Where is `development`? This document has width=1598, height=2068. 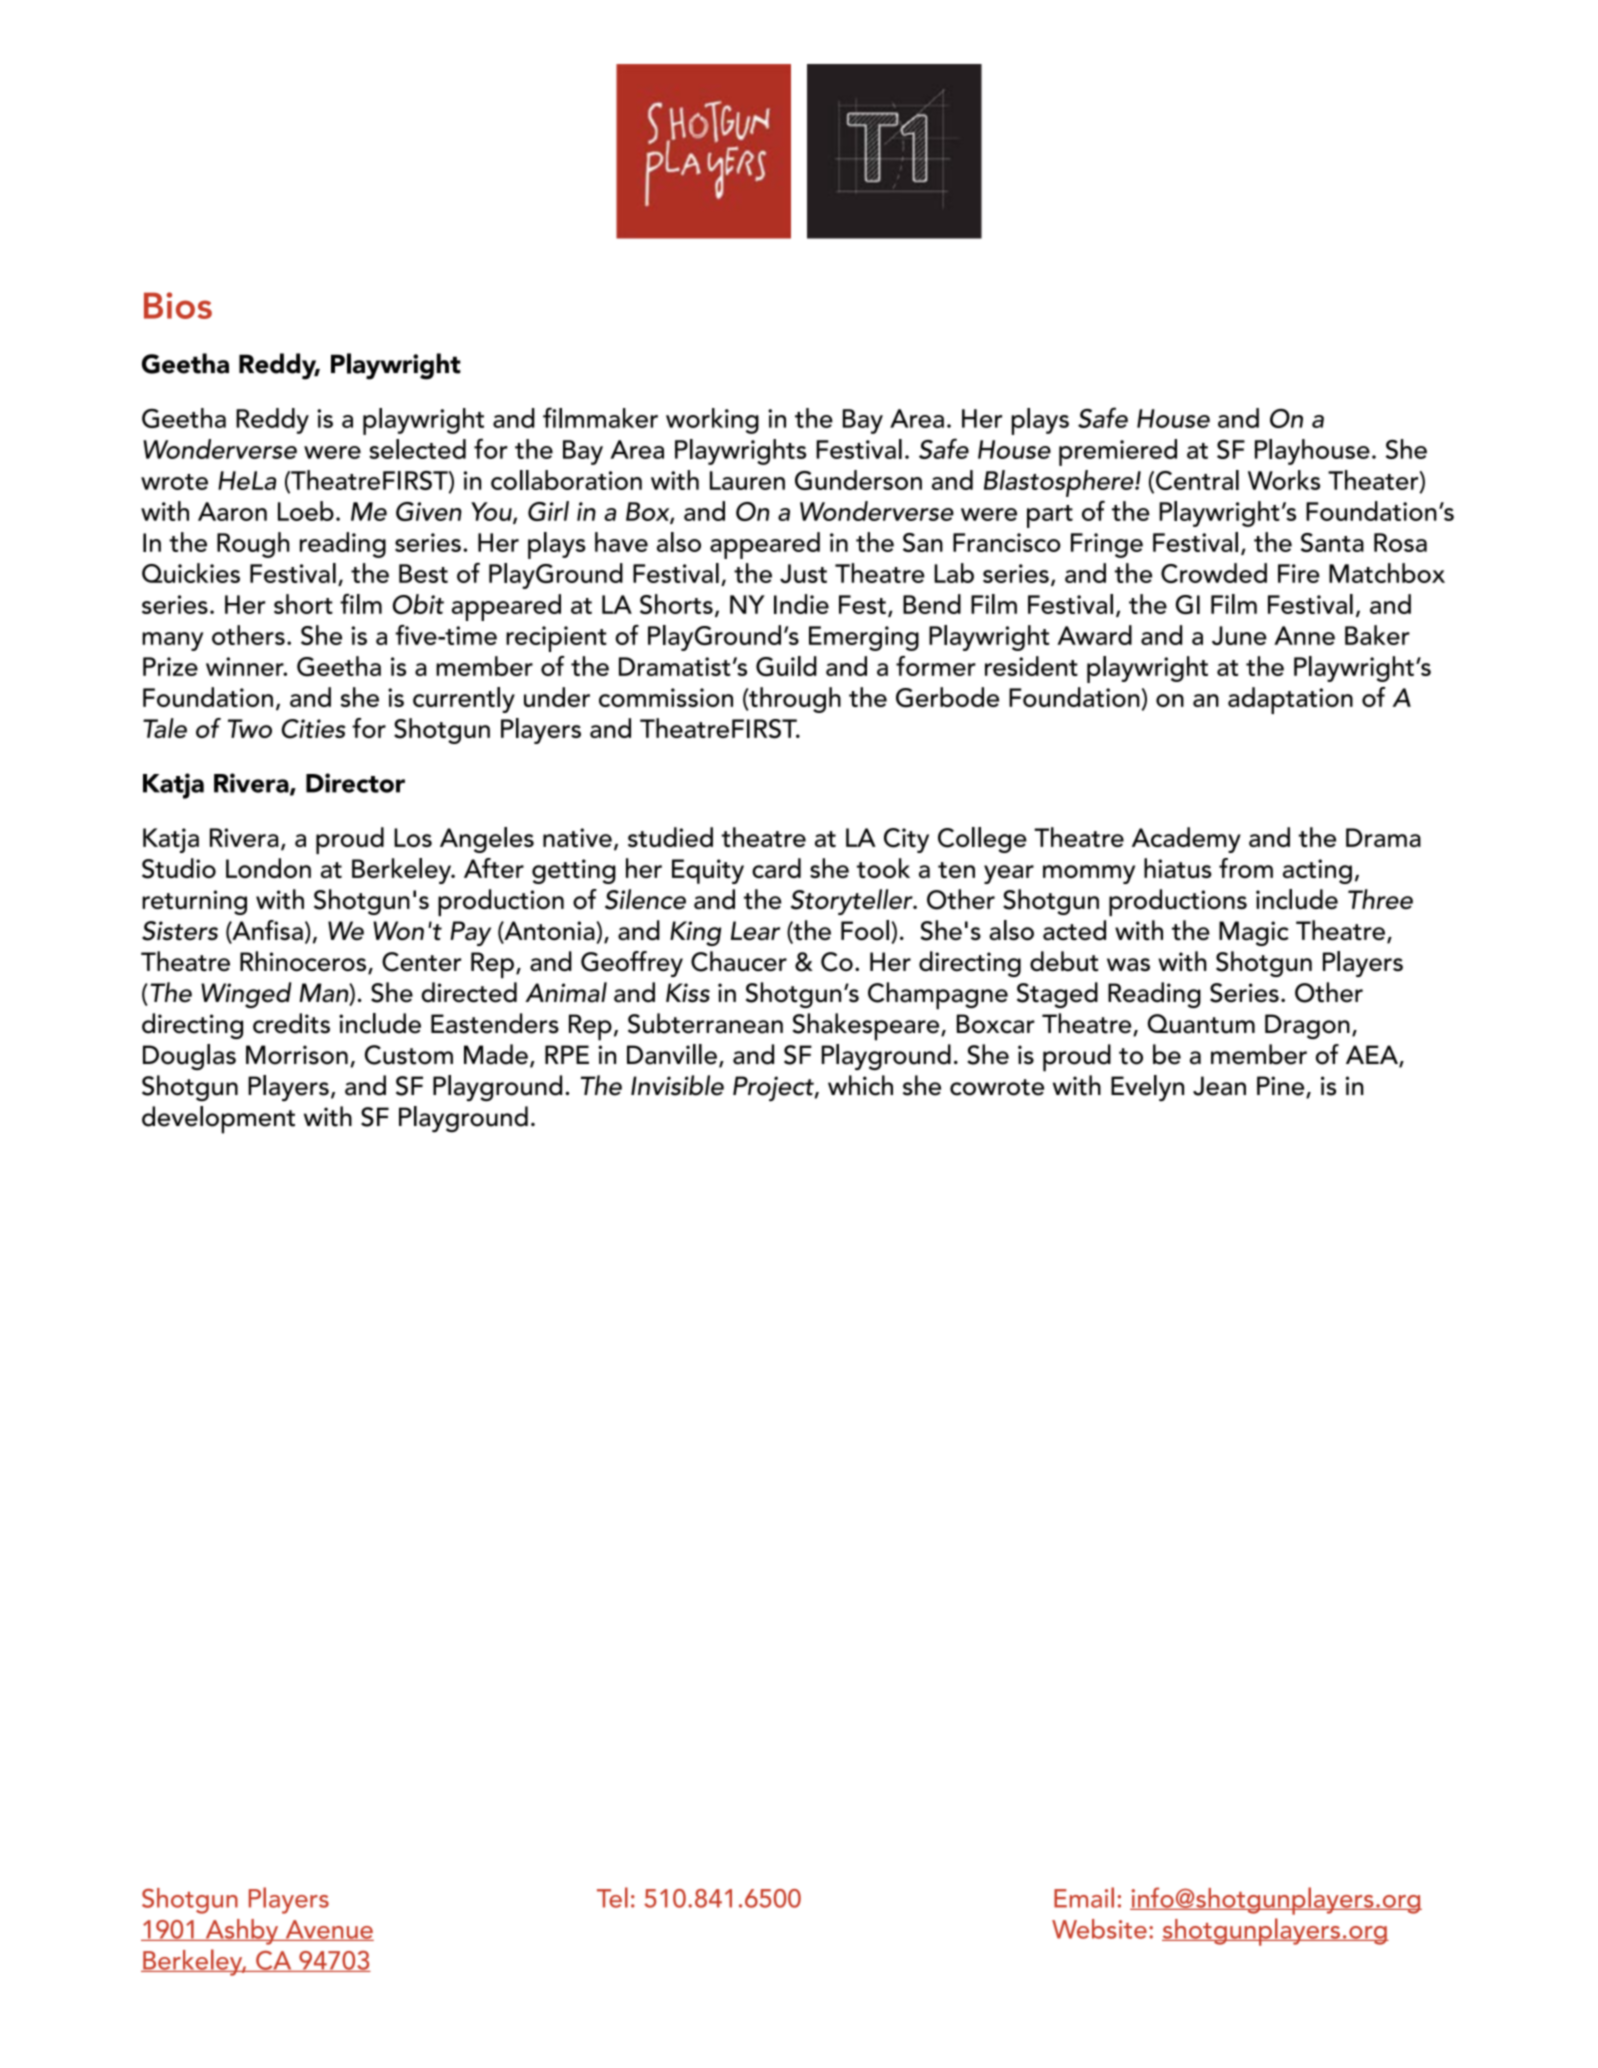
development is located at coordinates (218, 1120).
